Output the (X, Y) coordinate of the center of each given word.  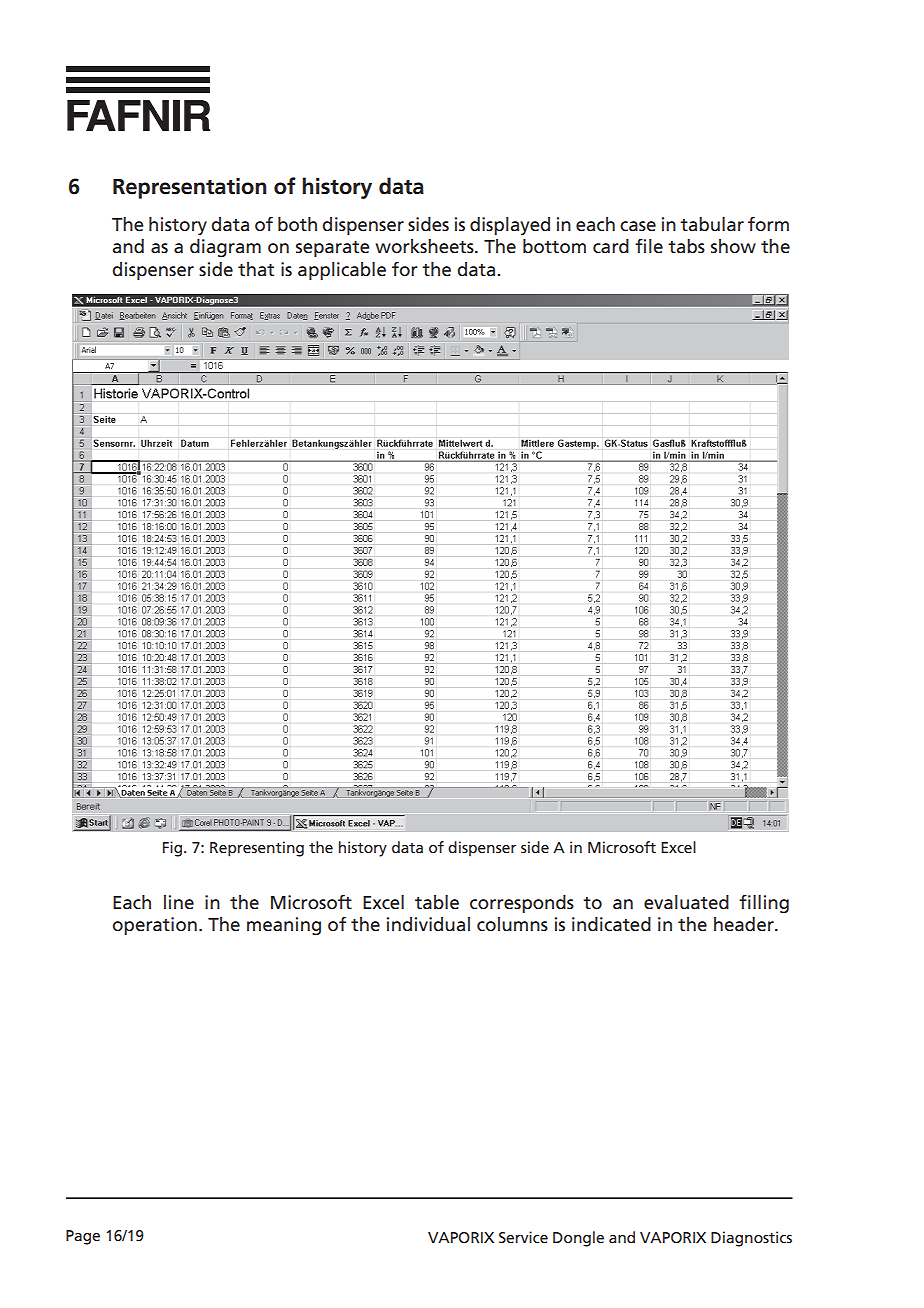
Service (523, 1237)
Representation (190, 188)
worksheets (425, 246)
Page (83, 1237)
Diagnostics (751, 1239)
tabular (712, 224)
